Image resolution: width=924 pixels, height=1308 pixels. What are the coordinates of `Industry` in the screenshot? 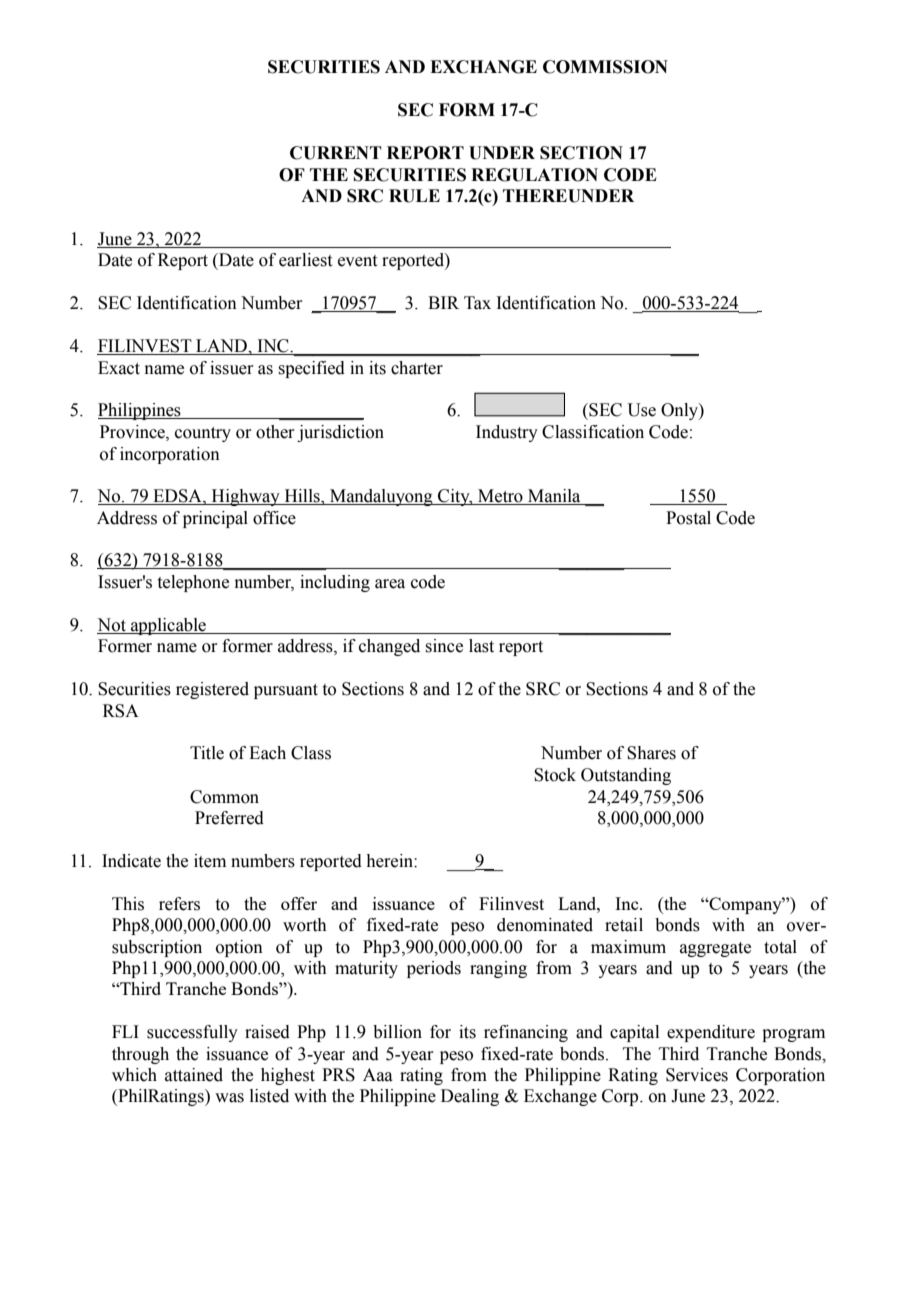 It's located at (507, 433).
